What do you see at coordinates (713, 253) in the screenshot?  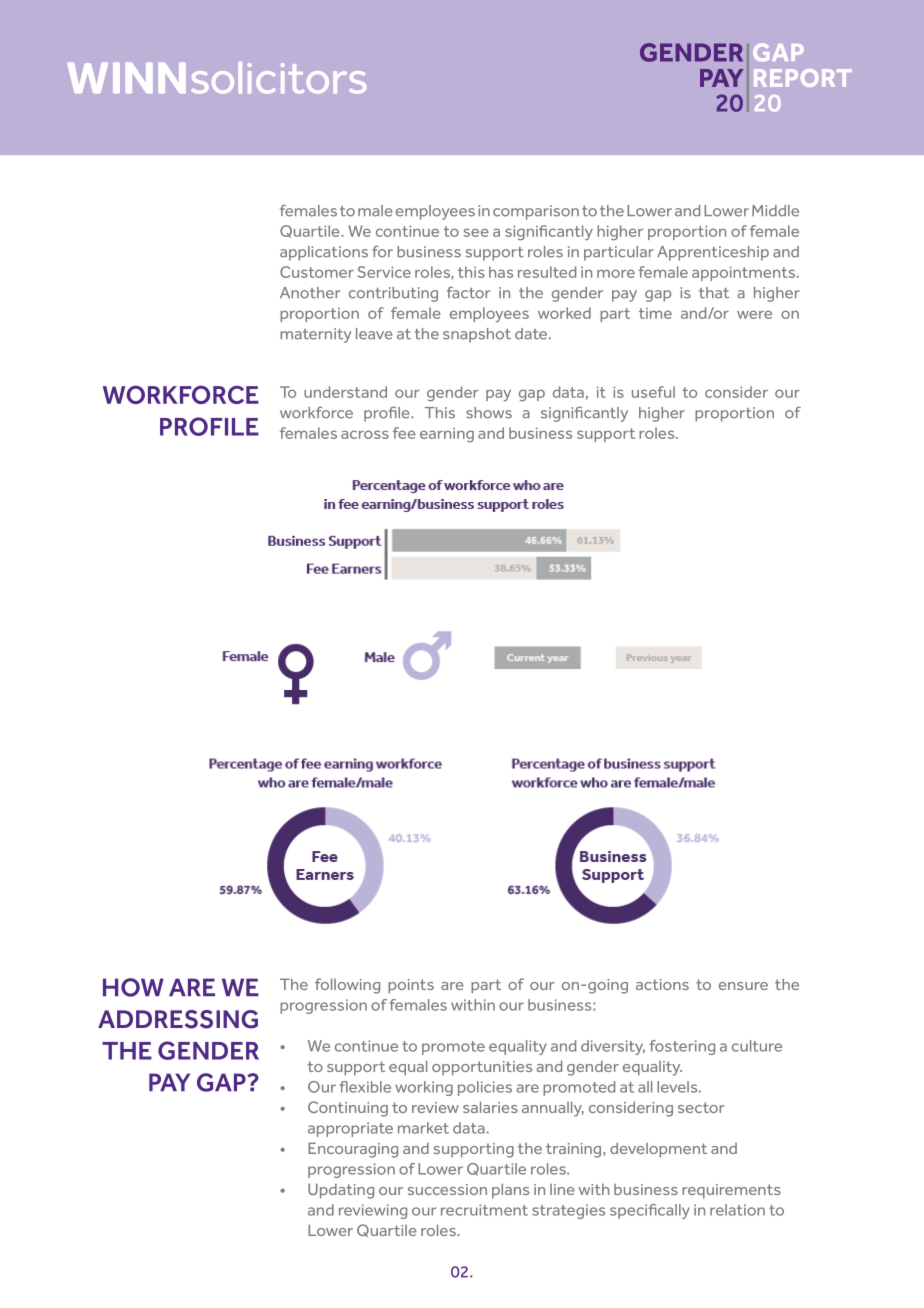 I see `Apprenticeship` at bounding box center [713, 253].
